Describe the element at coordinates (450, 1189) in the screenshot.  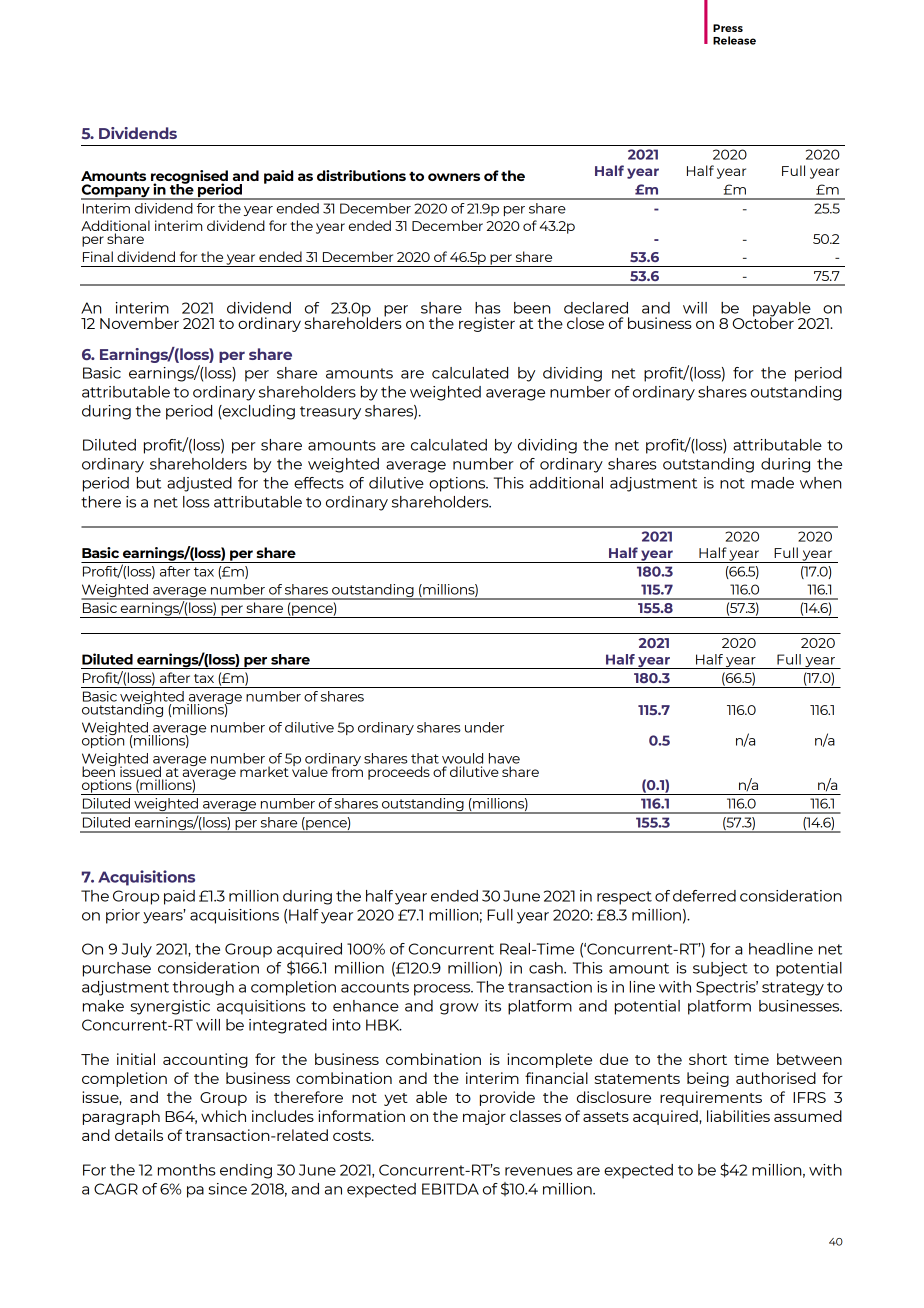
I see `EBITDA` at that location.
